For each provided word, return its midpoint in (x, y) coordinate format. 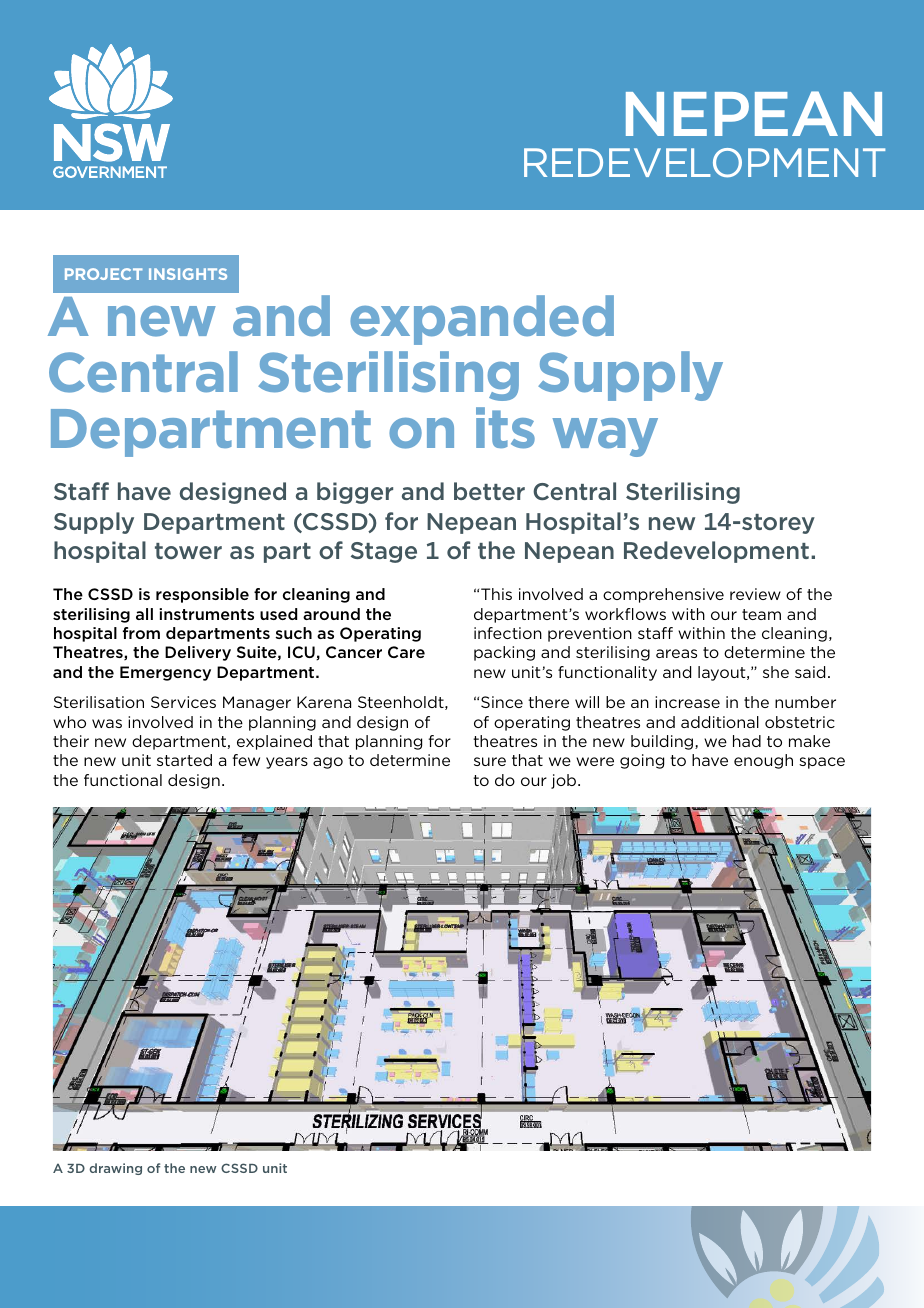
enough (763, 761)
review (755, 594)
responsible (202, 595)
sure (490, 761)
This (496, 594)
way (605, 437)
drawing (115, 1169)
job (565, 781)
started (184, 760)
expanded (482, 320)
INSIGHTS (188, 274)
